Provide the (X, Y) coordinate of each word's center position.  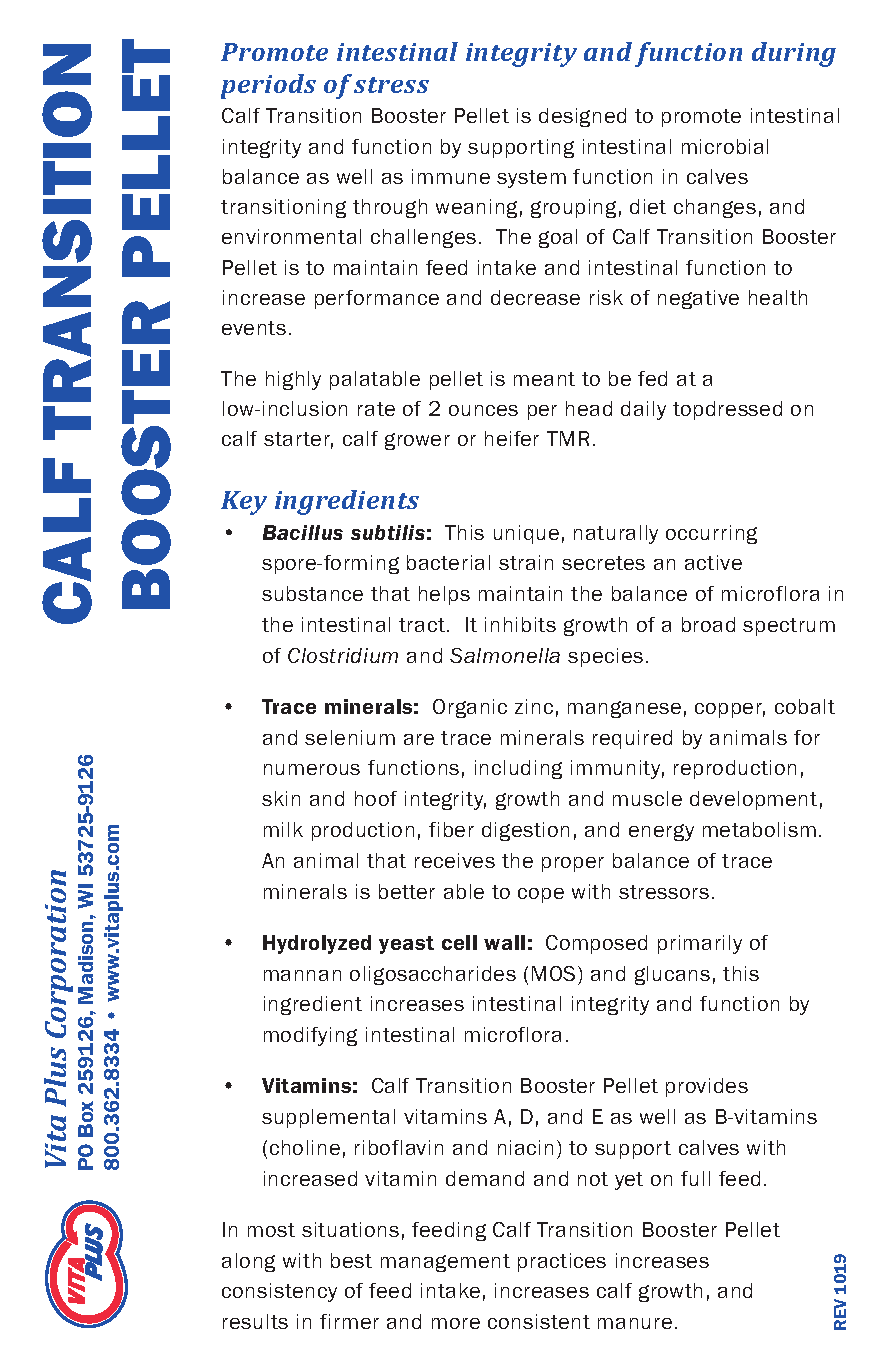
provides (707, 1087)
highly (293, 380)
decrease (535, 297)
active (713, 562)
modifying (310, 1036)
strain (526, 562)
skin (281, 798)
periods (268, 86)
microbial (725, 146)
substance (312, 593)
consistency (279, 1292)
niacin (525, 1147)
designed (582, 117)
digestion (525, 831)
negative (698, 299)
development (753, 800)
